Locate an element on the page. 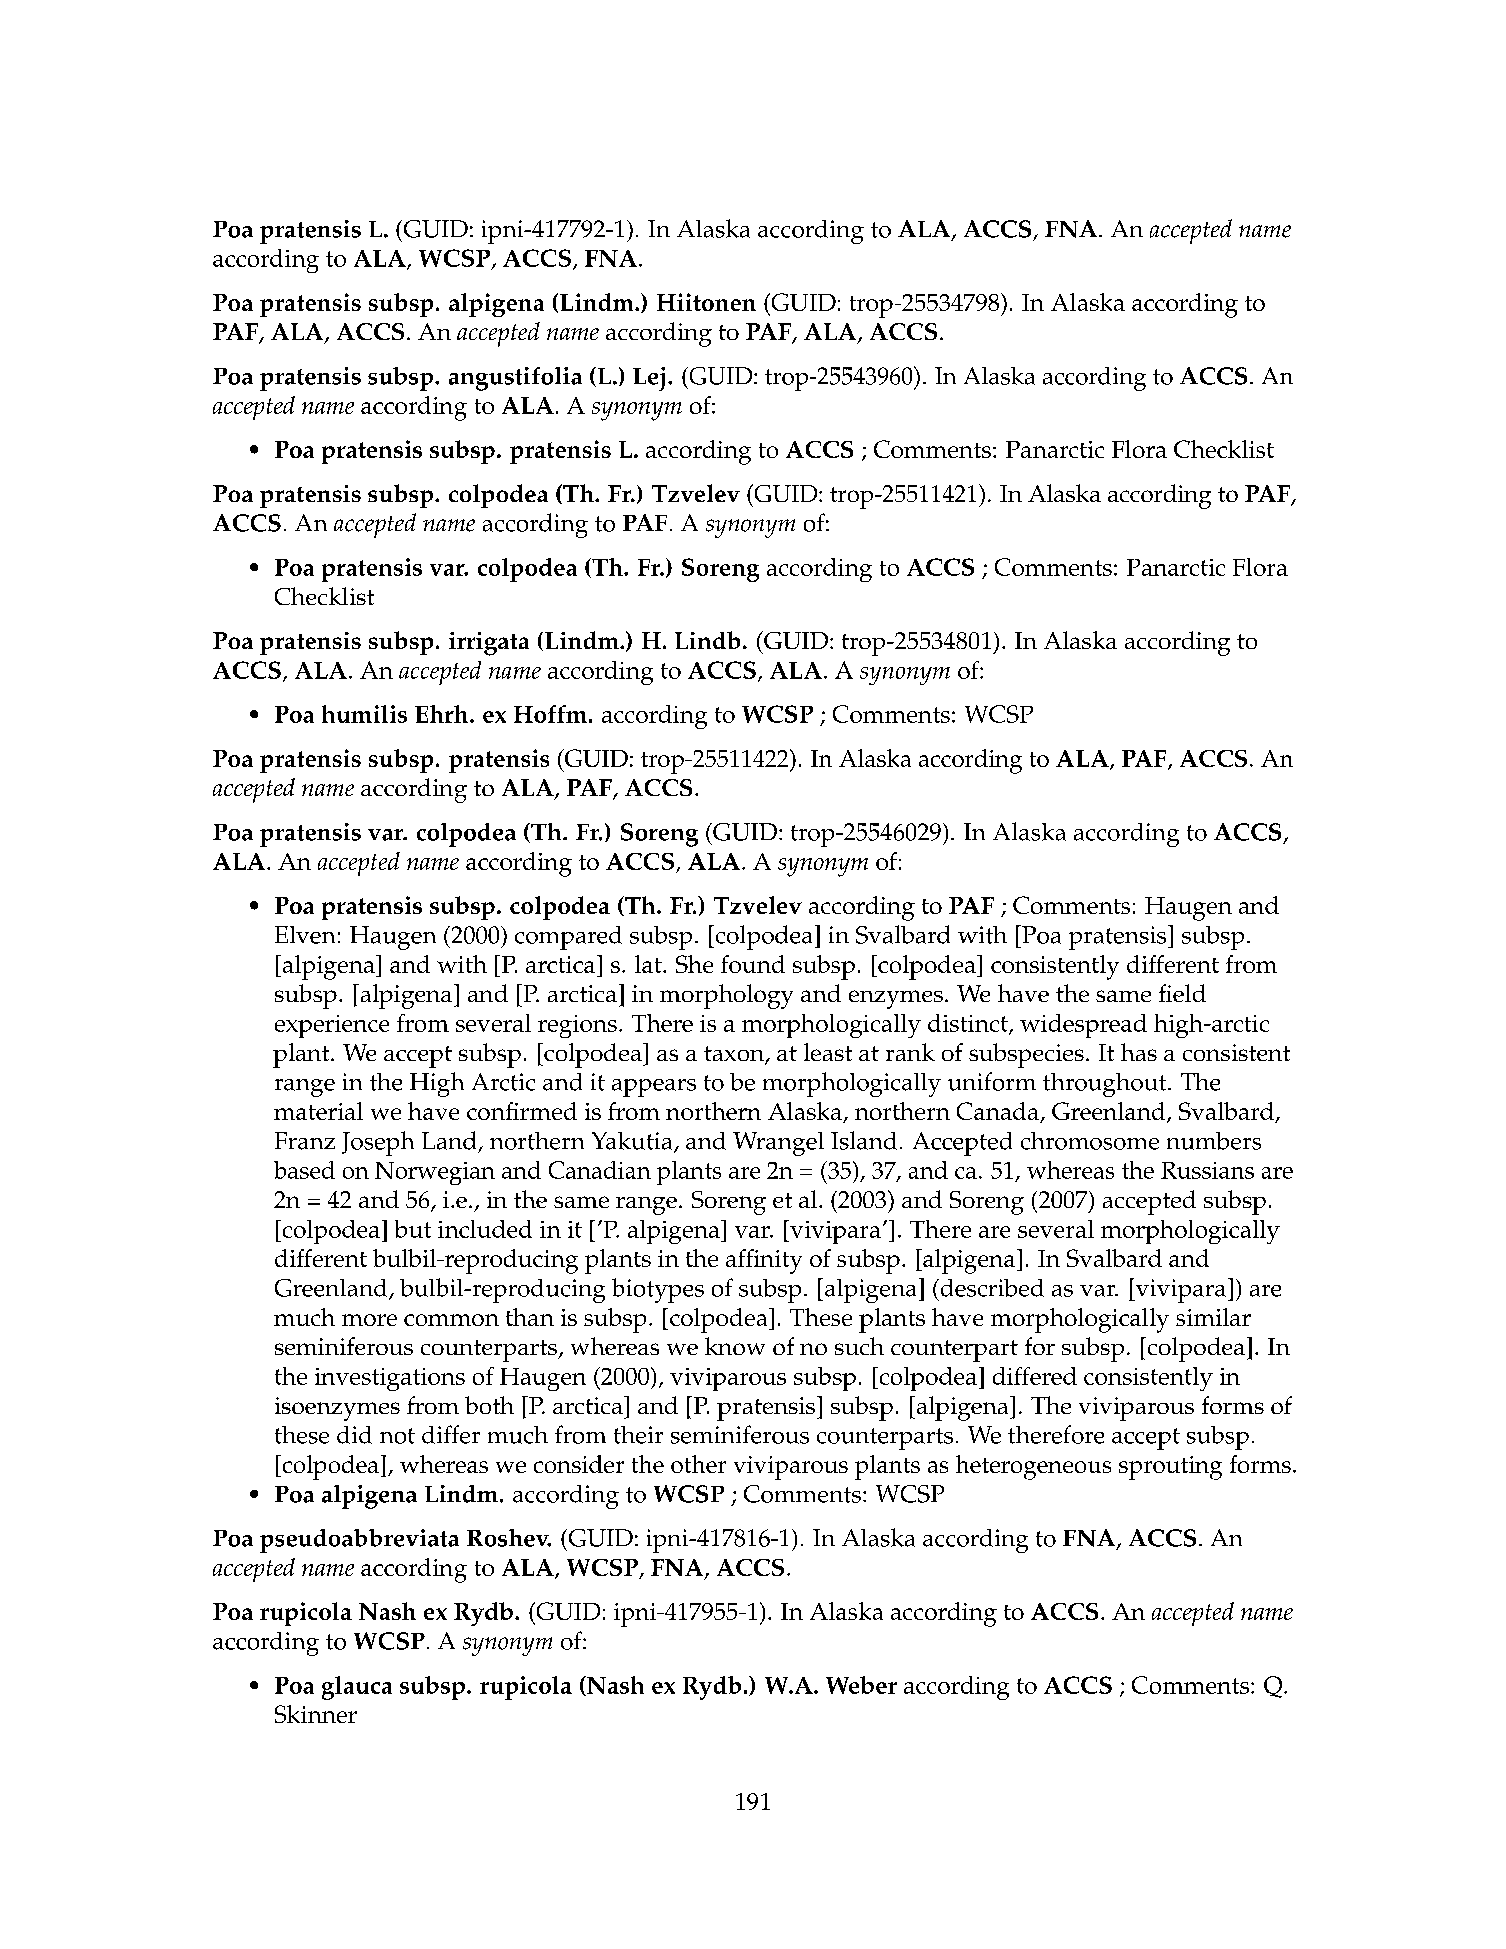 Image resolution: width=1506 pixels, height=1949 pixels. Weber is located at coordinates (861, 1685).
